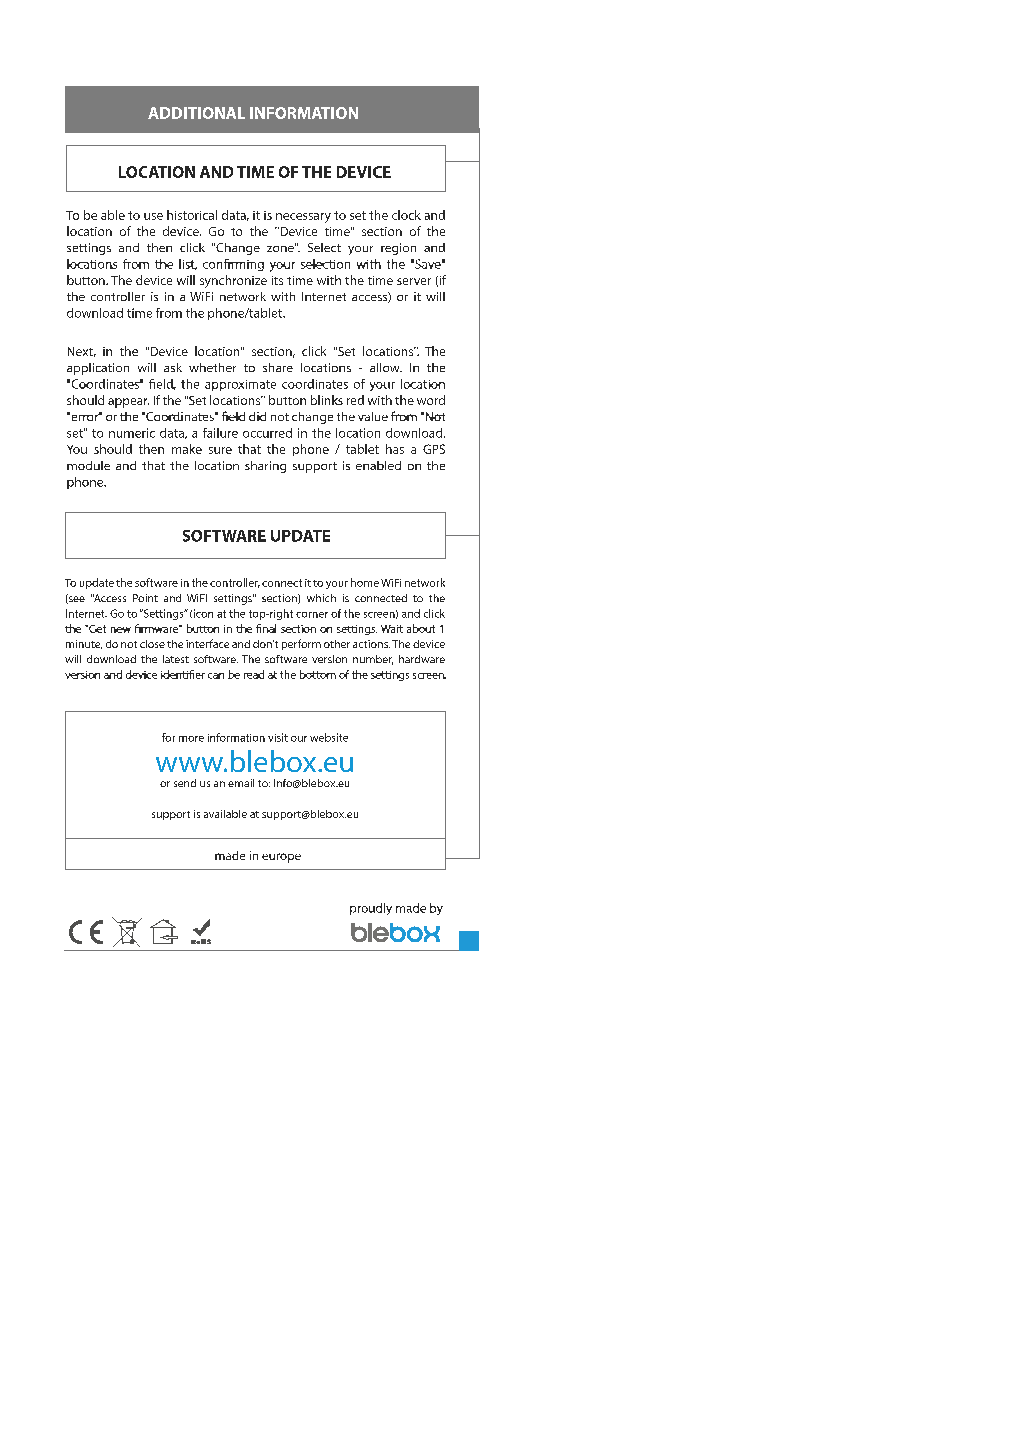  What do you see at coordinates (395, 449) in the screenshot?
I see `has` at bounding box center [395, 449].
